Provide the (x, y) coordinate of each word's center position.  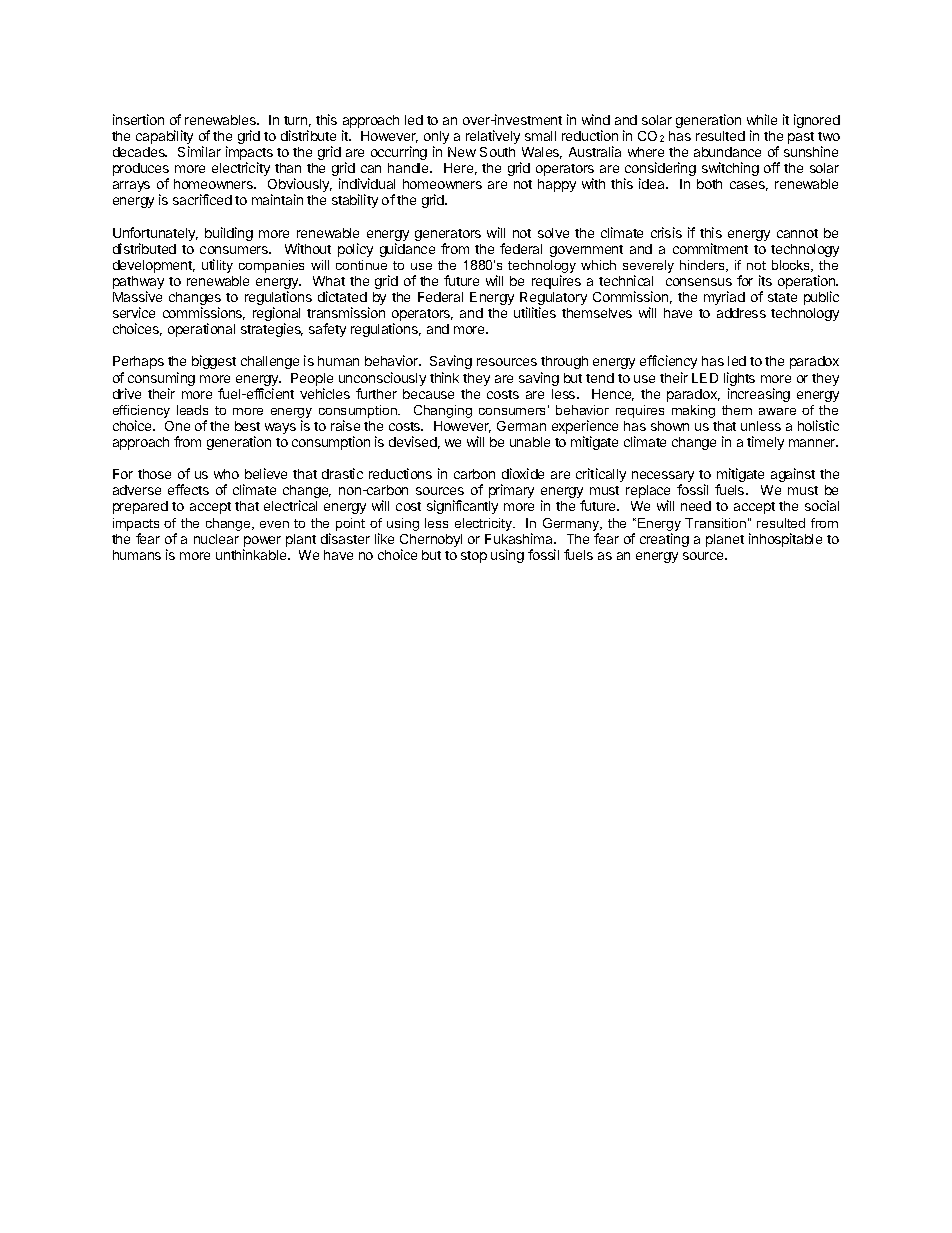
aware (777, 411)
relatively (493, 137)
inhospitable (785, 540)
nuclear (216, 539)
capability (164, 138)
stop (474, 557)
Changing (443, 411)
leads (192, 410)
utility (217, 266)
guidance (407, 250)
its (765, 280)
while (762, 119)
